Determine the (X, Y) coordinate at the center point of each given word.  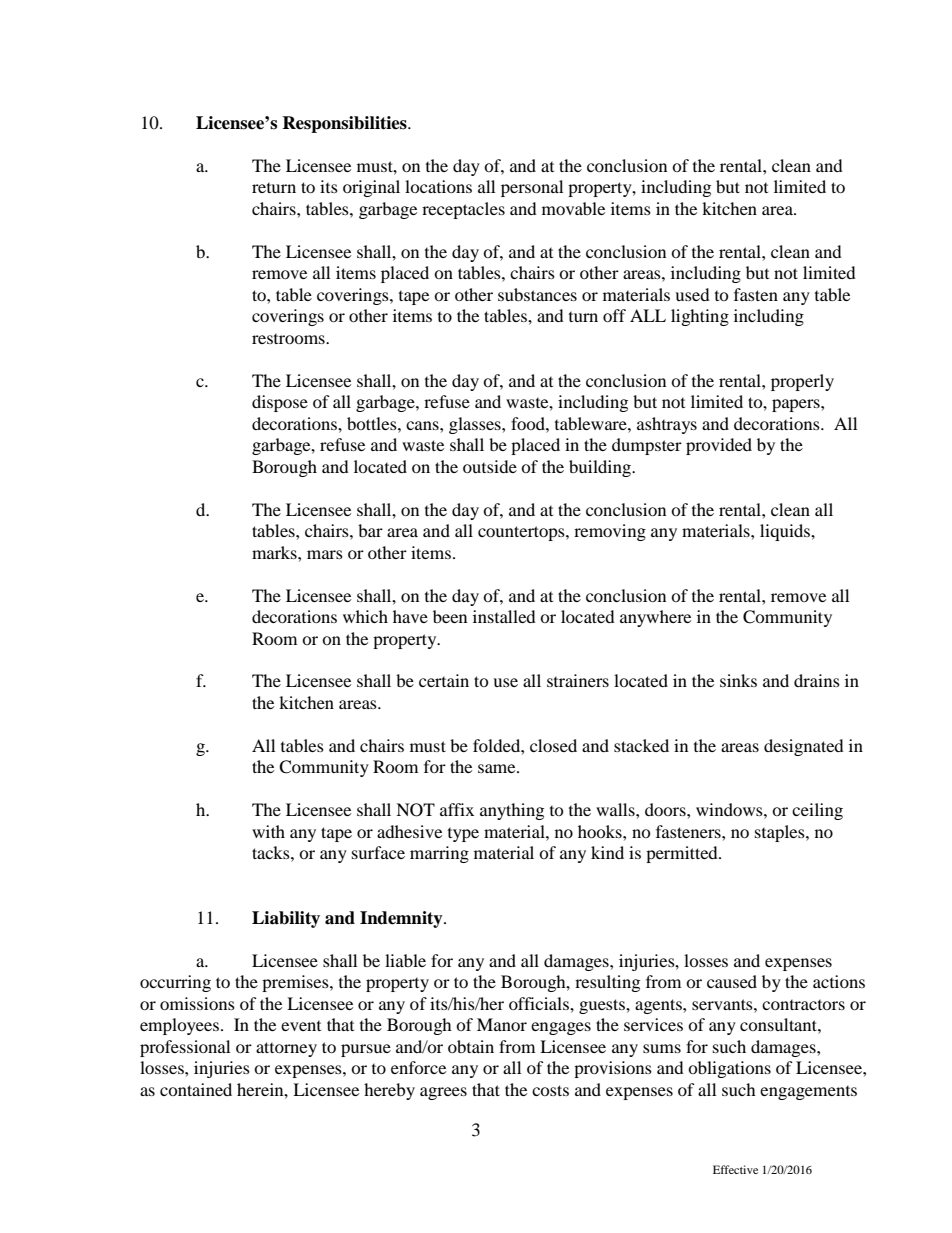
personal (532, 188)
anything (512, 811)
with (268, 831)
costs (550, 1090)
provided (719, 446)
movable (573, 208)
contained (196, 1089)
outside (490, 466)
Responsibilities (345, 124)
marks (275, 552)
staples (781, 833)
